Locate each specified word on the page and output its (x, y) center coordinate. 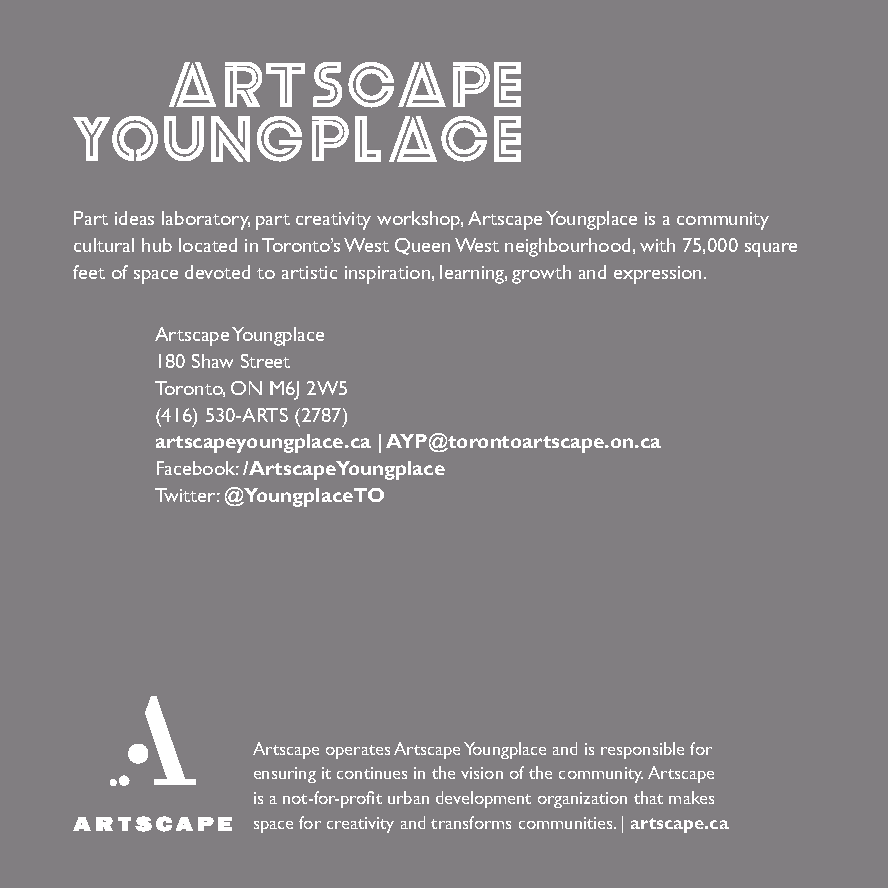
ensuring (285, 775)
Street (265, 361)
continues (372, 773)
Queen (422, 246)
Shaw (212, 361)
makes (691, 797)
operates (358, 752)
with (657, 245)
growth (541, 274)
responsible (642, 750)
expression (657, 275)
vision (482, 773)
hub (157, 245)
